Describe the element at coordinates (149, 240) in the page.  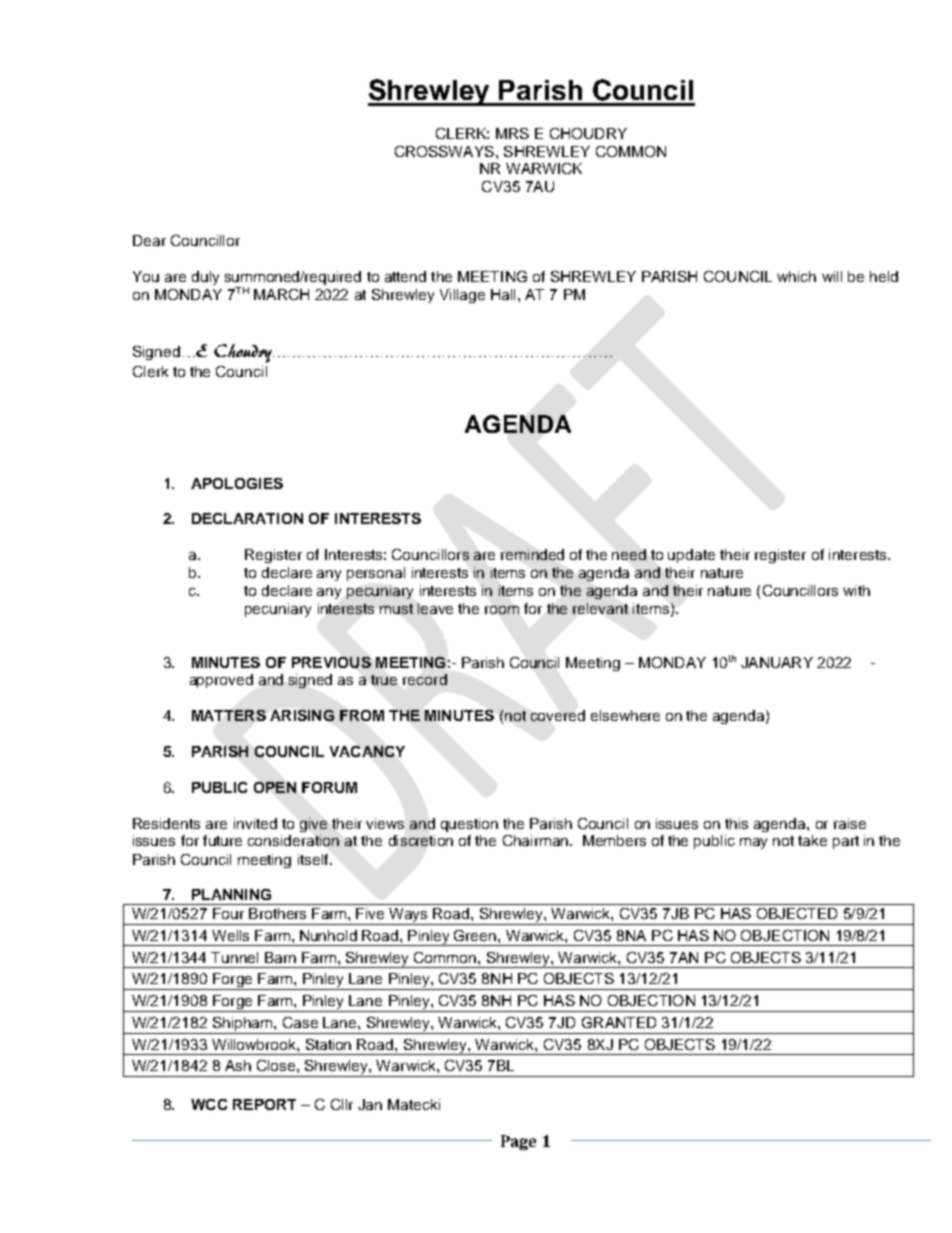
I see `Dear` at that location.
